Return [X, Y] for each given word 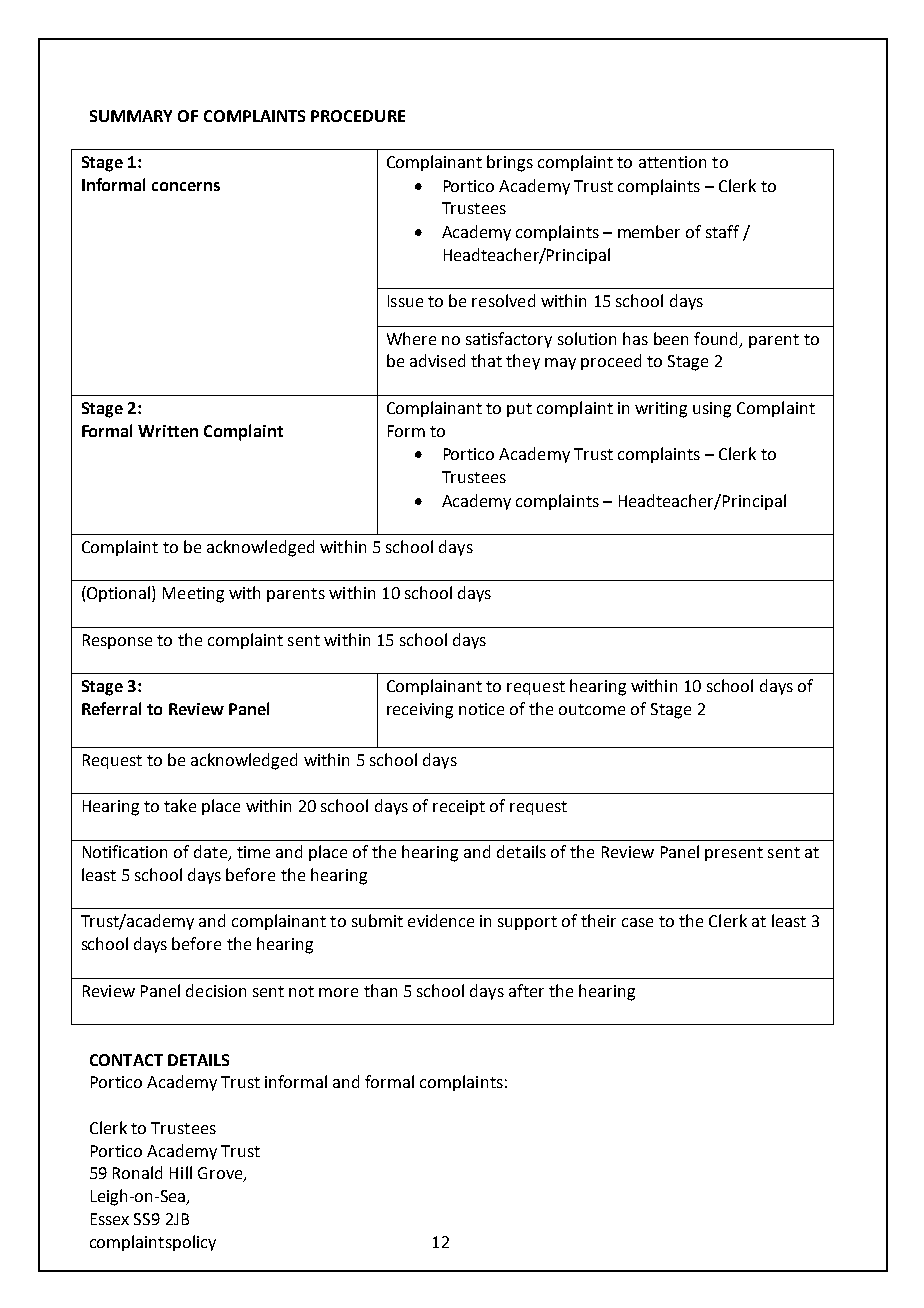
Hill [181, 1172]
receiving [420, 711]
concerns [186, 186]
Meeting [193, 595]
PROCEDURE [358, 116]
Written [168, 431]
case [637, 922]
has [635, 338]
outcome [592, 709]
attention [672, 162]
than [380, 990]
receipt [459, 807]
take [180, 805]
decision [216, 990]
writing [661, 410]
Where [411, 338]
